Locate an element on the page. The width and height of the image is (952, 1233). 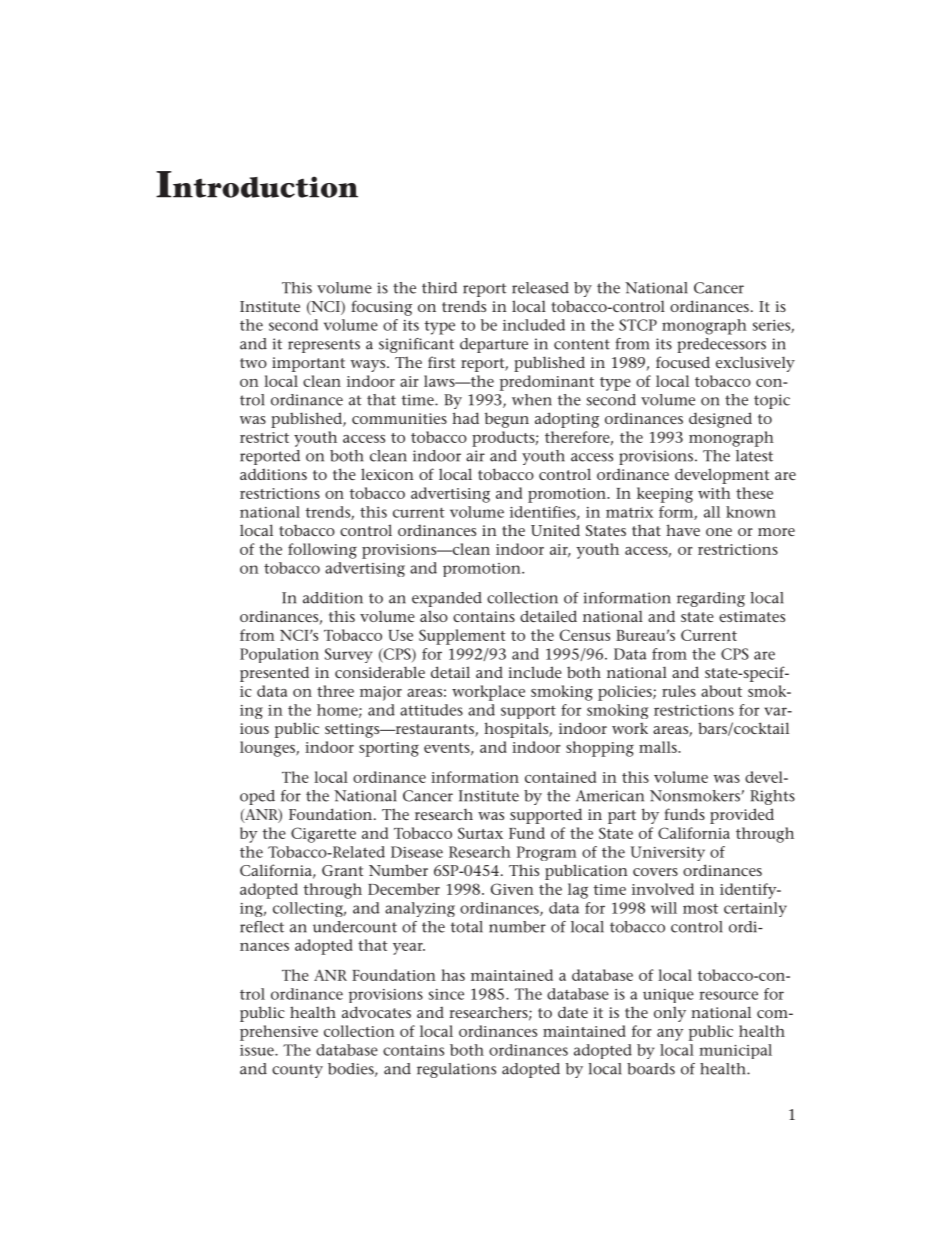
one is located at coordinates (719, 532).
